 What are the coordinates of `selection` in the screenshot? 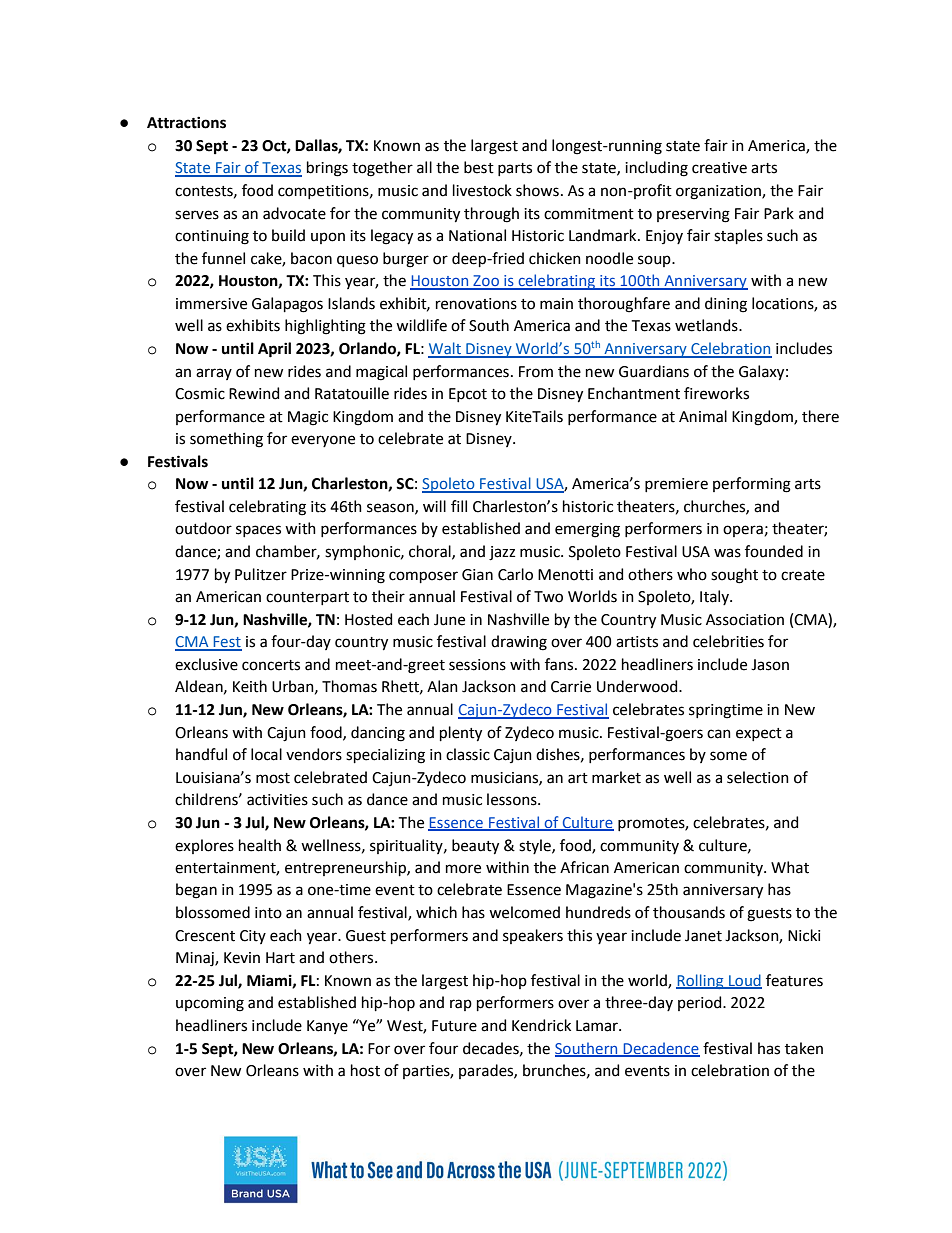 It's located at (758, 777).
